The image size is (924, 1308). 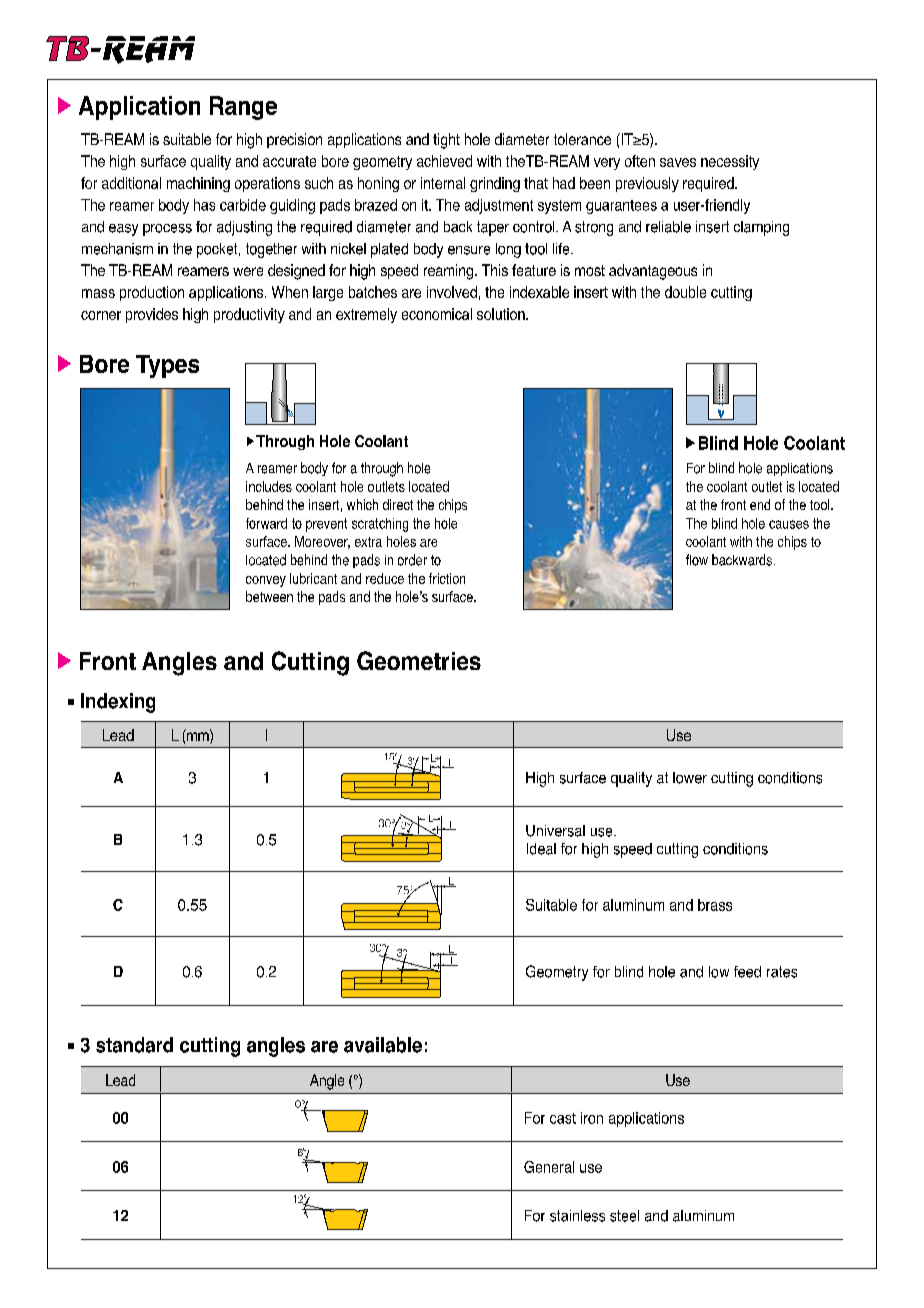 What do you see at coordinates (167, 366) in the document?
I see `Types` at bounding box center [167, 366].
